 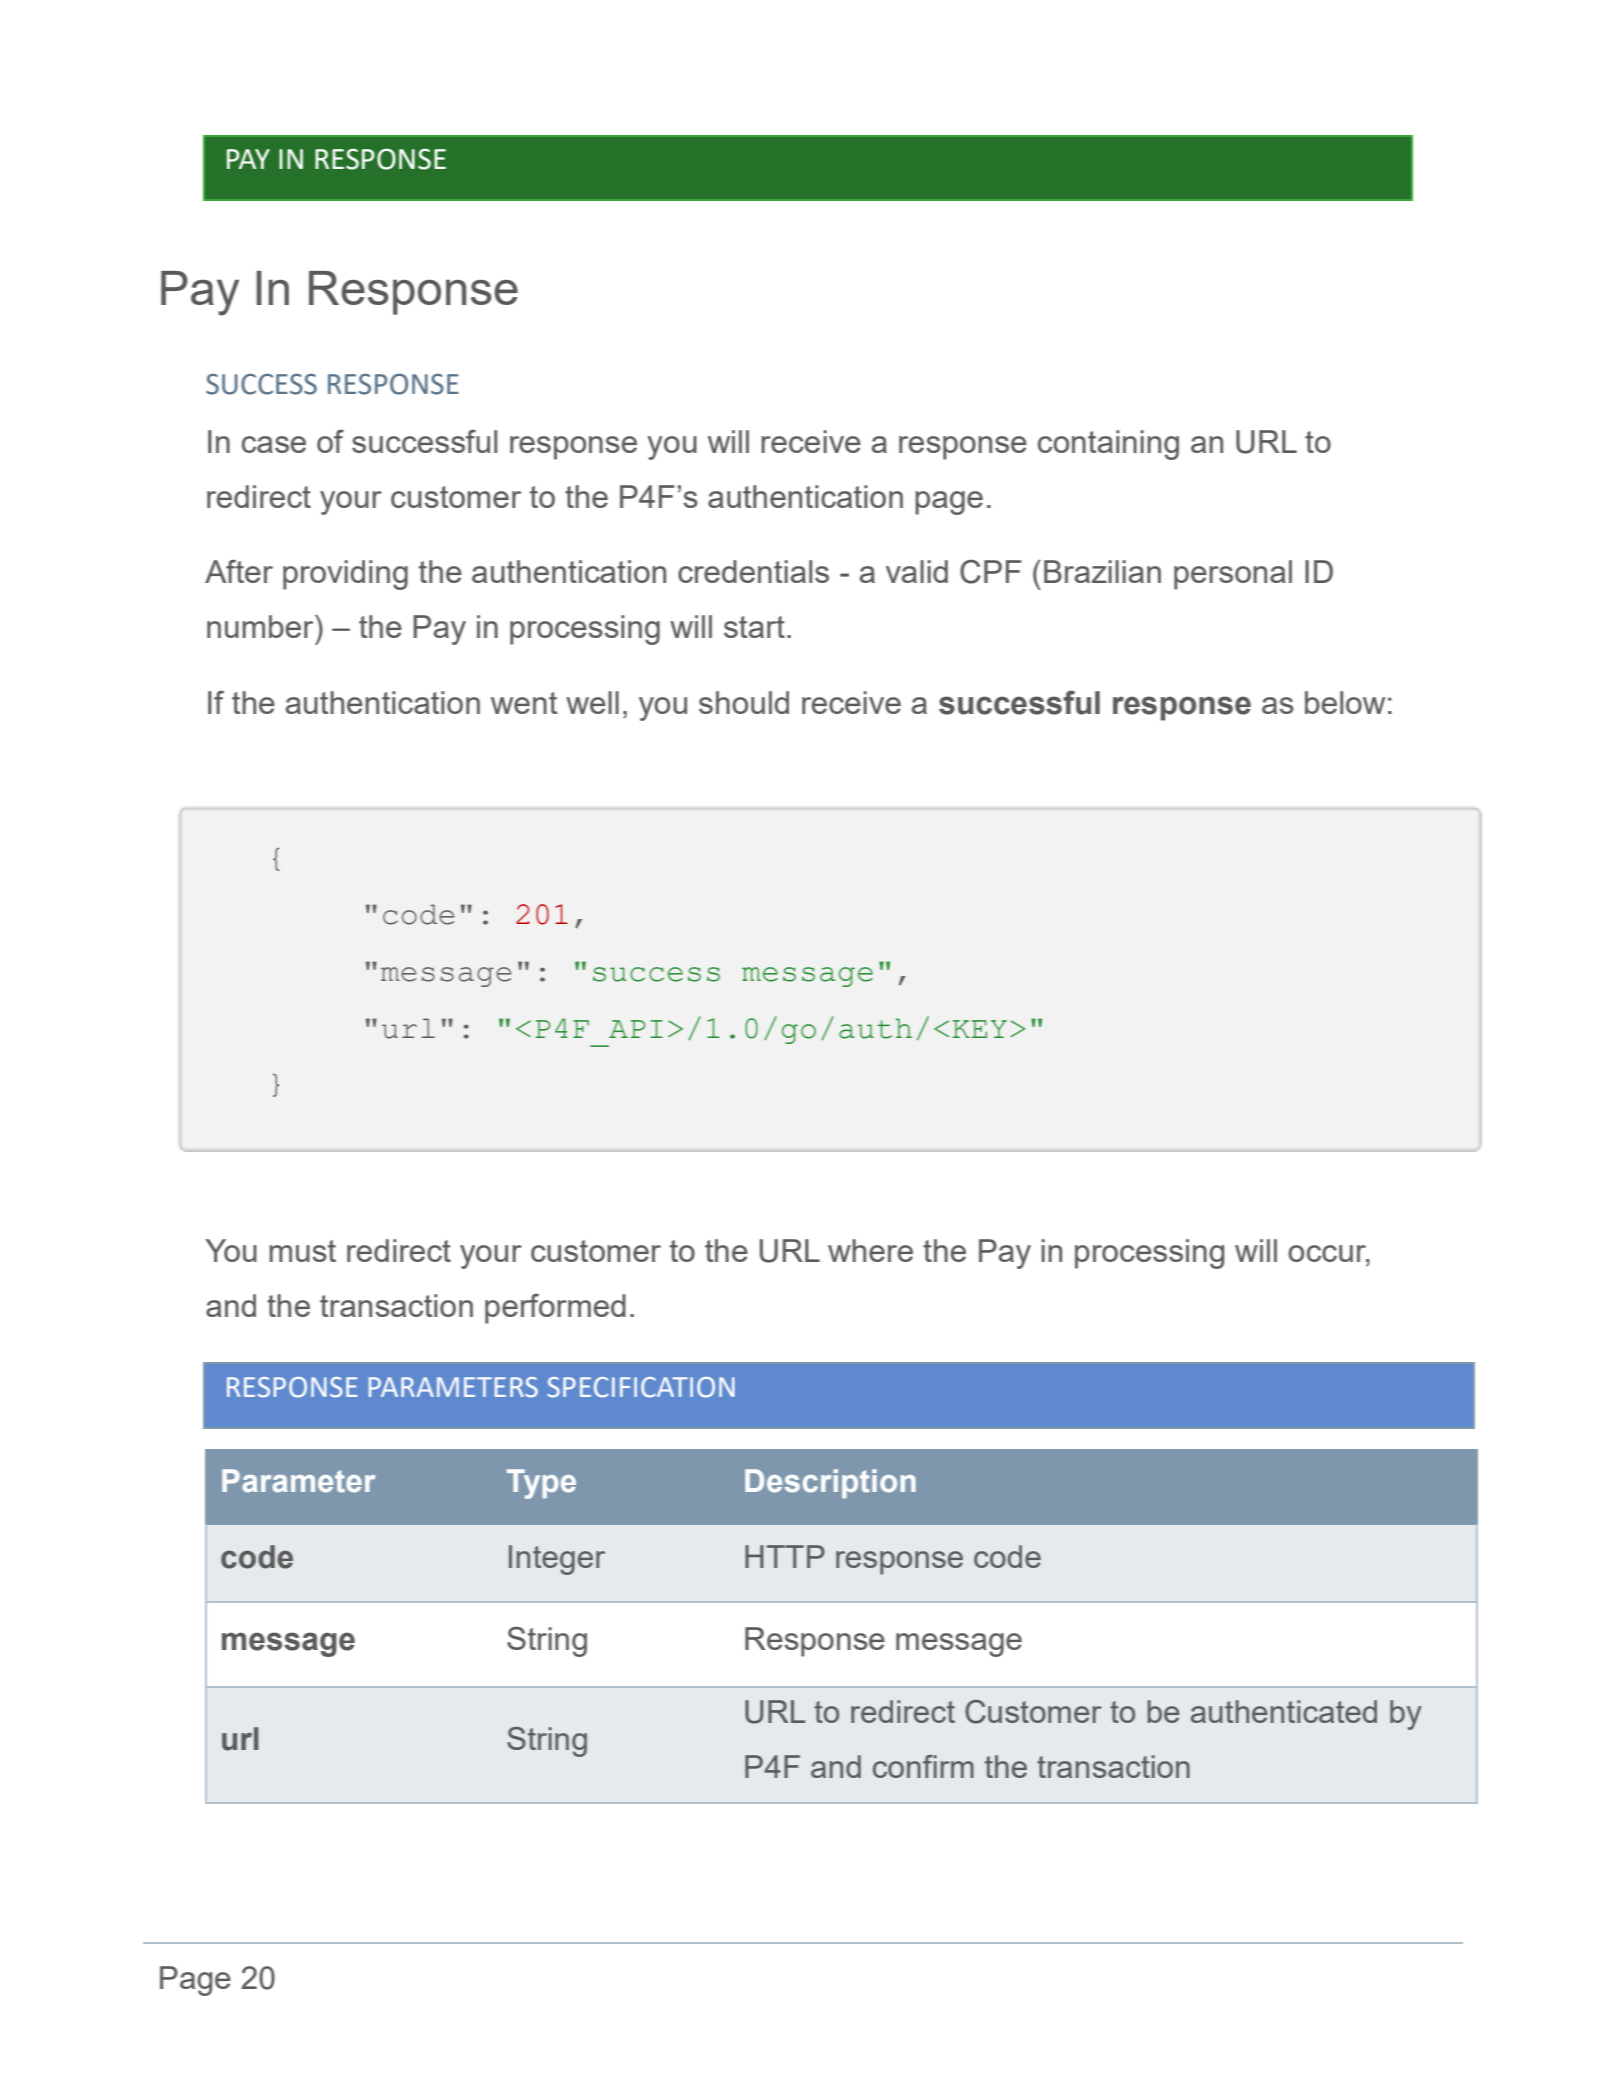 What do you see at coordinates (785, 1556) in the screenshot?
I see `HTTP` at bounding box center [785, 1556].
